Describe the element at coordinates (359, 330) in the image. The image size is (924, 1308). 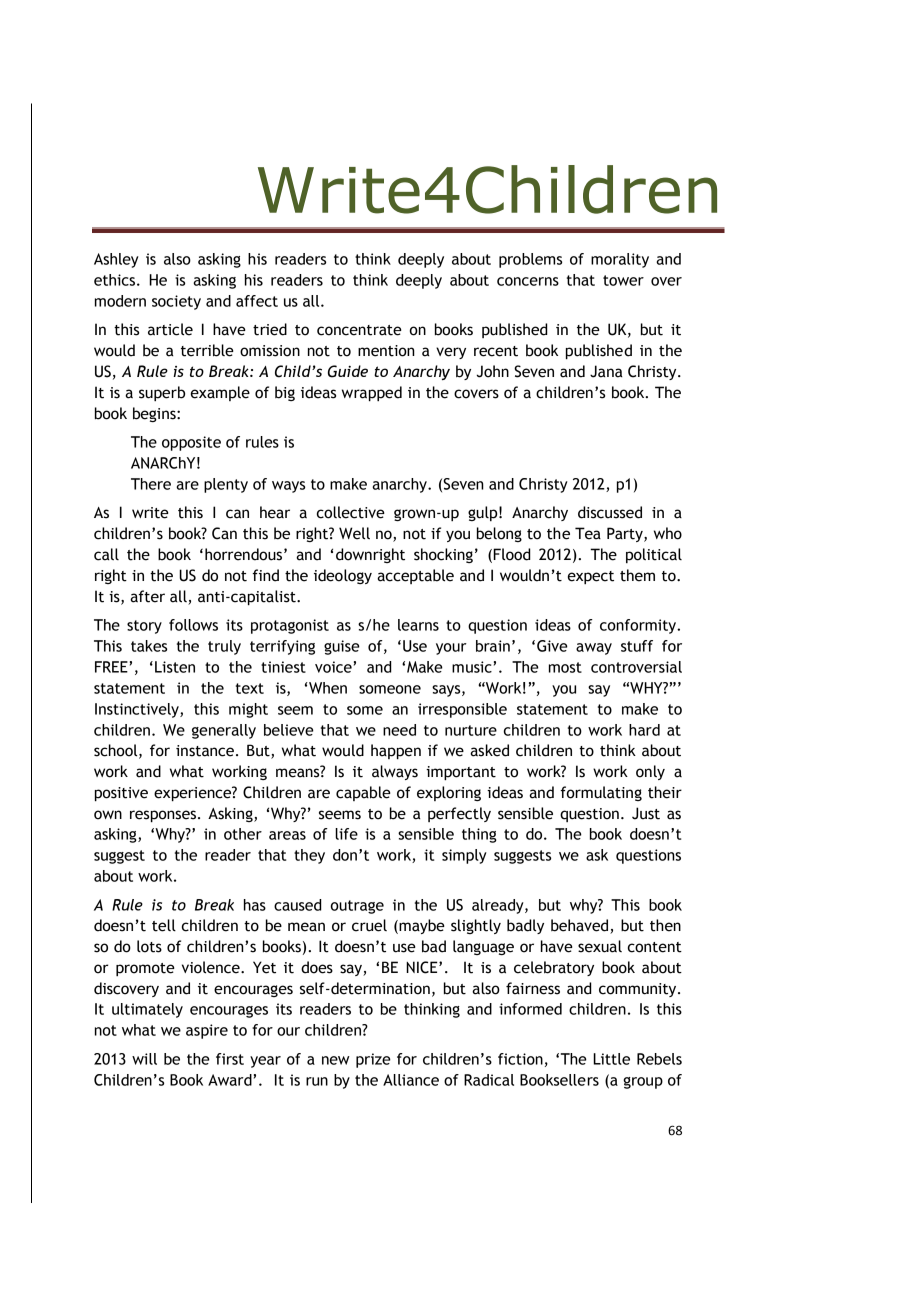
I see `concentrate` at that location.
